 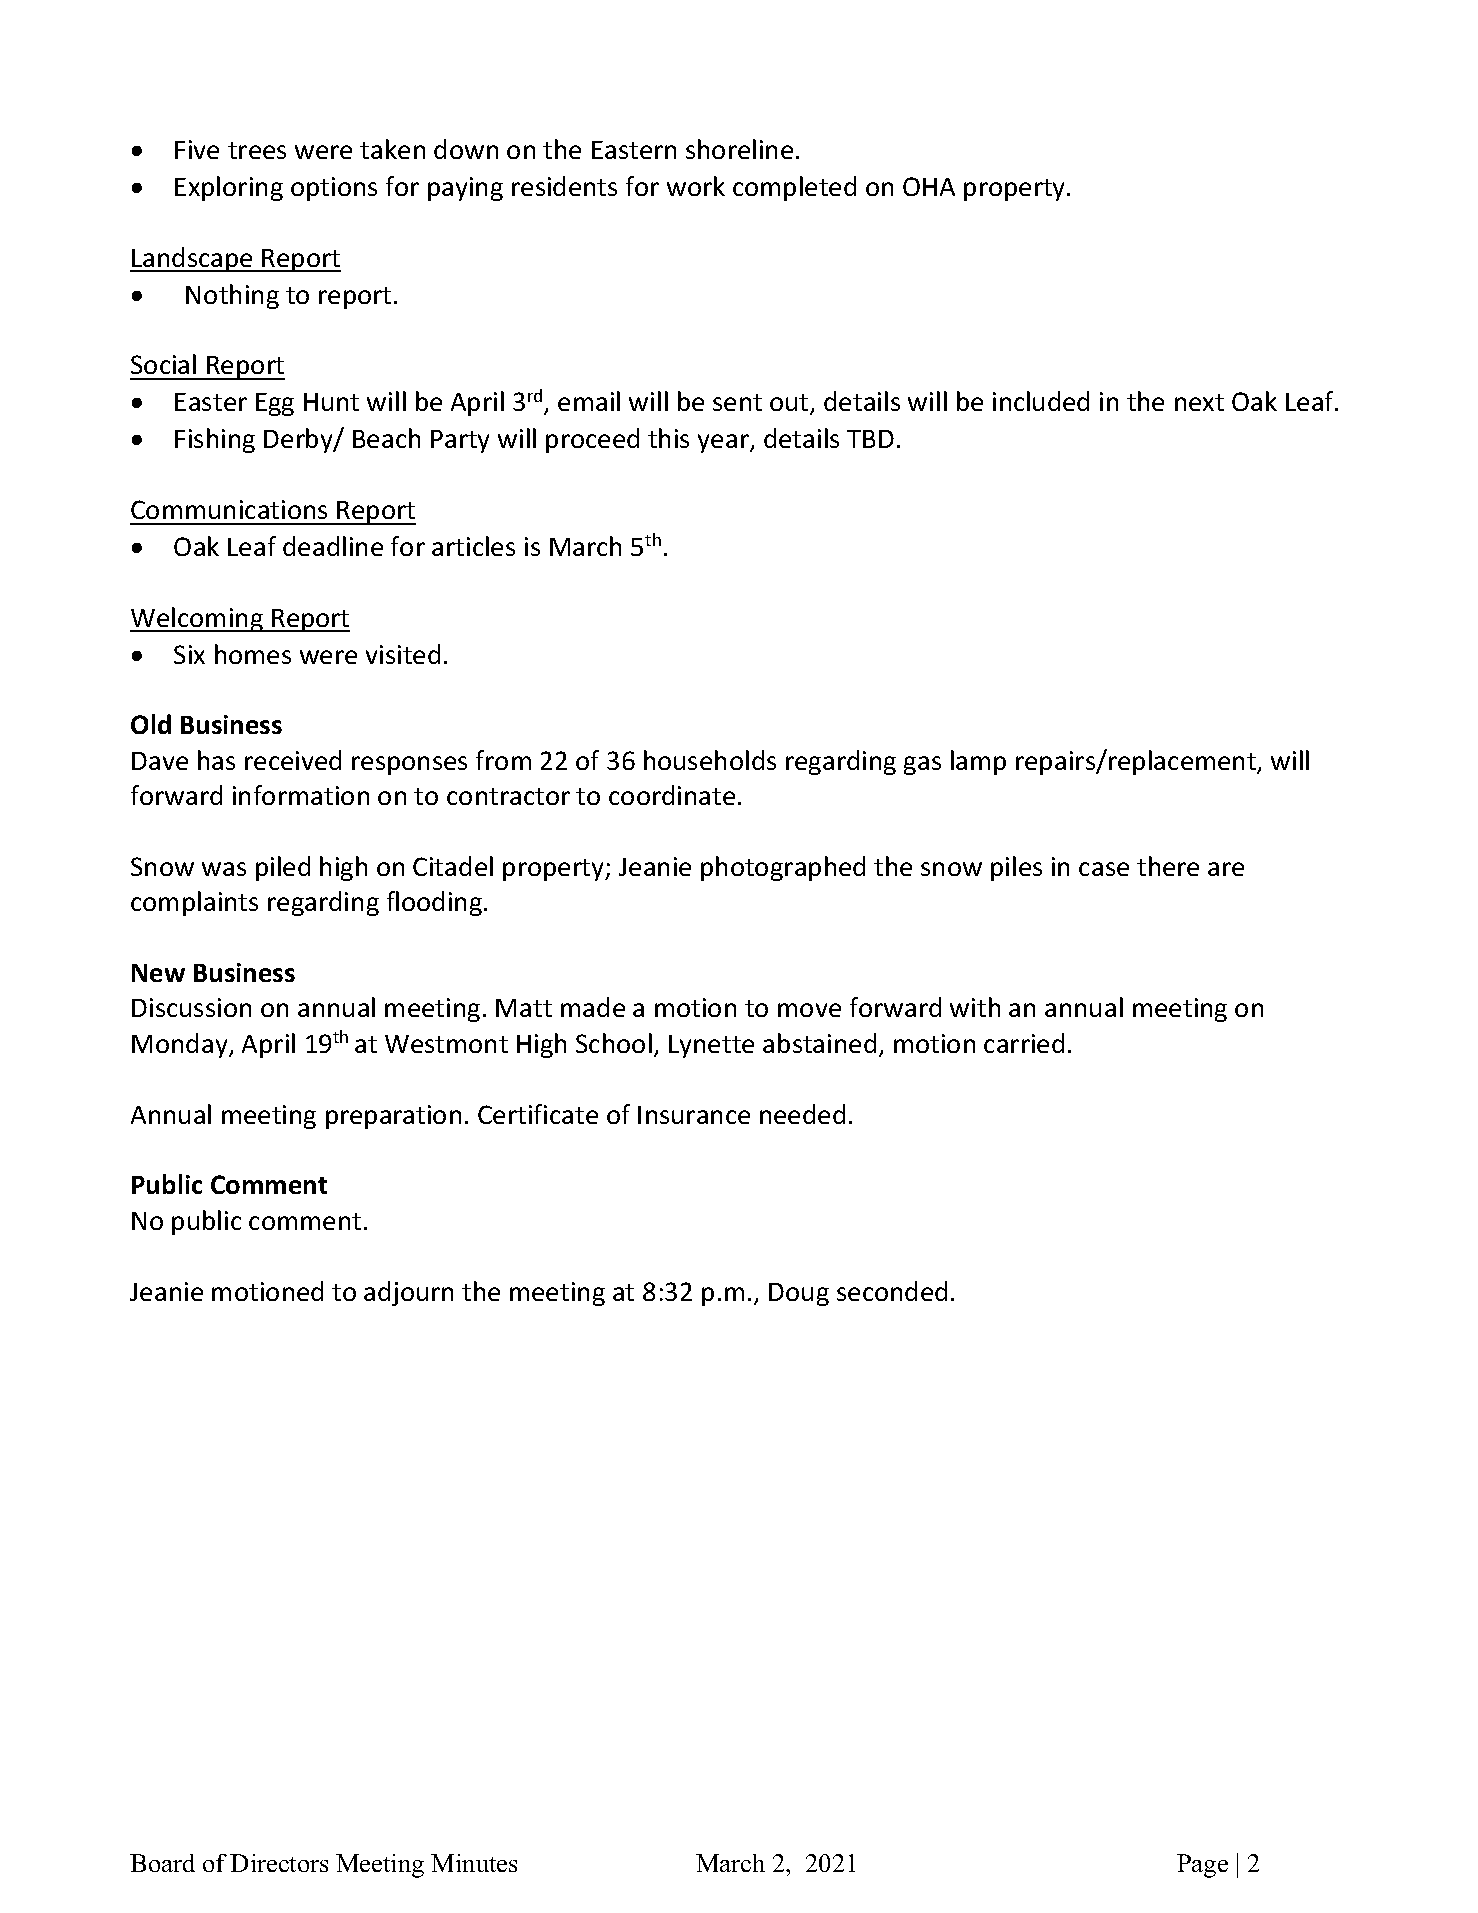 What do you see at coordinates (711, 1046) in the screenshot?
I see `Lynette` at bounding box center [711, 1046].
